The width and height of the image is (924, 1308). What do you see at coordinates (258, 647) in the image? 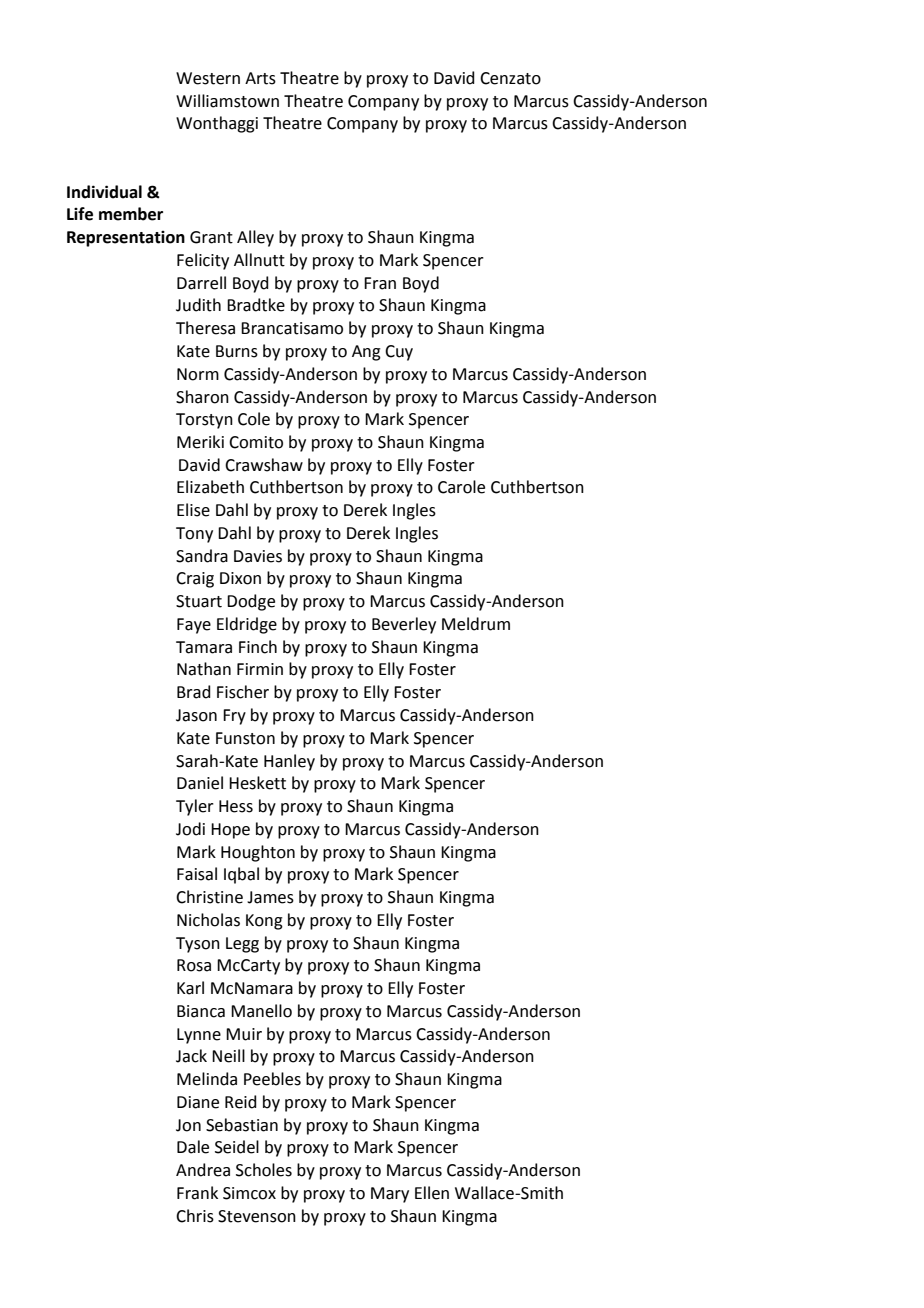
I see `Finch` at bounding box center [258, 647].
